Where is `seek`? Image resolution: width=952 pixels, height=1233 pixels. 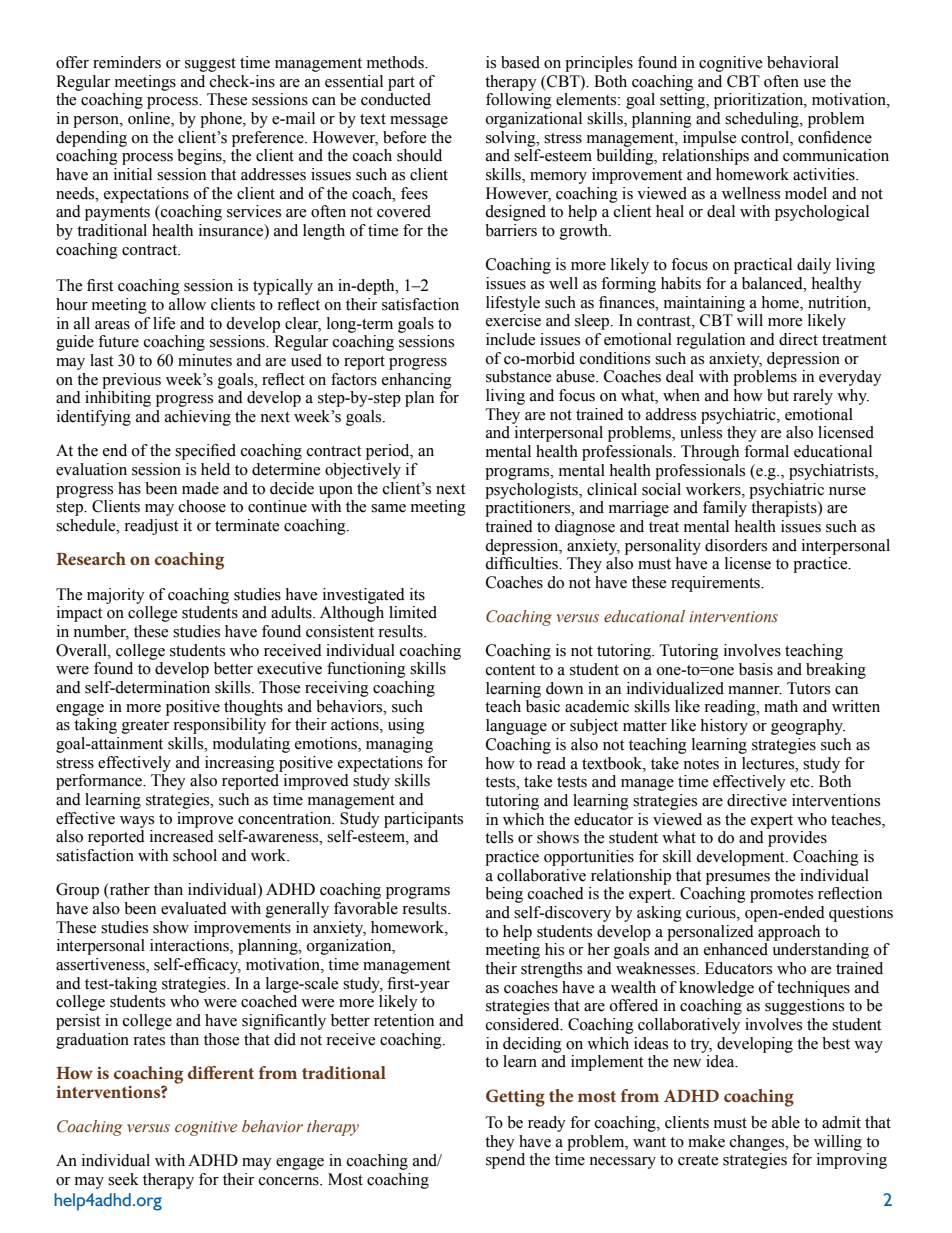 seek is located at coordinates (123, 1179).
